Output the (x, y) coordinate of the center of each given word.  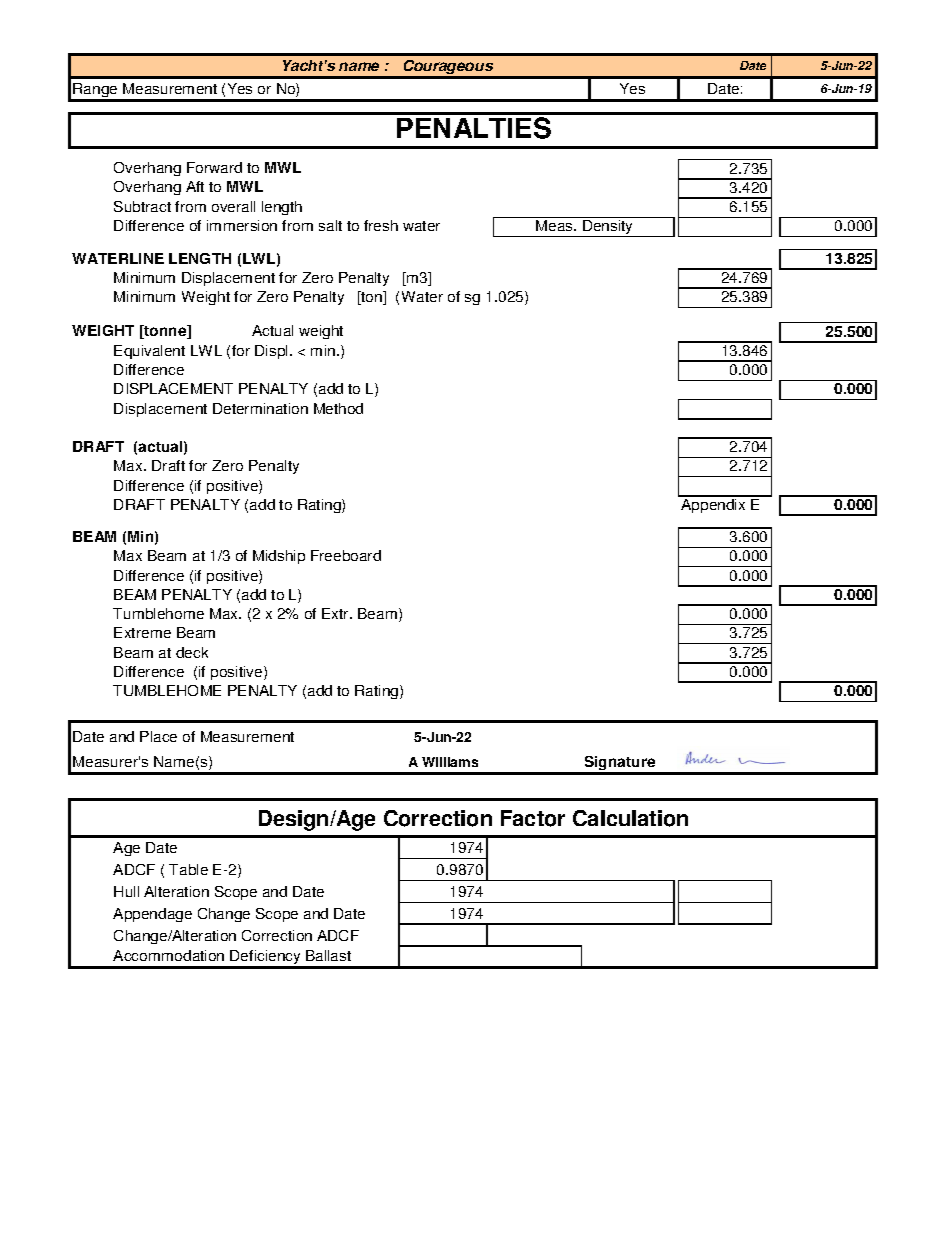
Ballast (328, 955)
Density (608, 228)
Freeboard (346, 555)
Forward (214, 167)
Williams (450, 762)
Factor (533, 818)
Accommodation (168, 955)
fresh (381, 225)
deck (192, 652)
